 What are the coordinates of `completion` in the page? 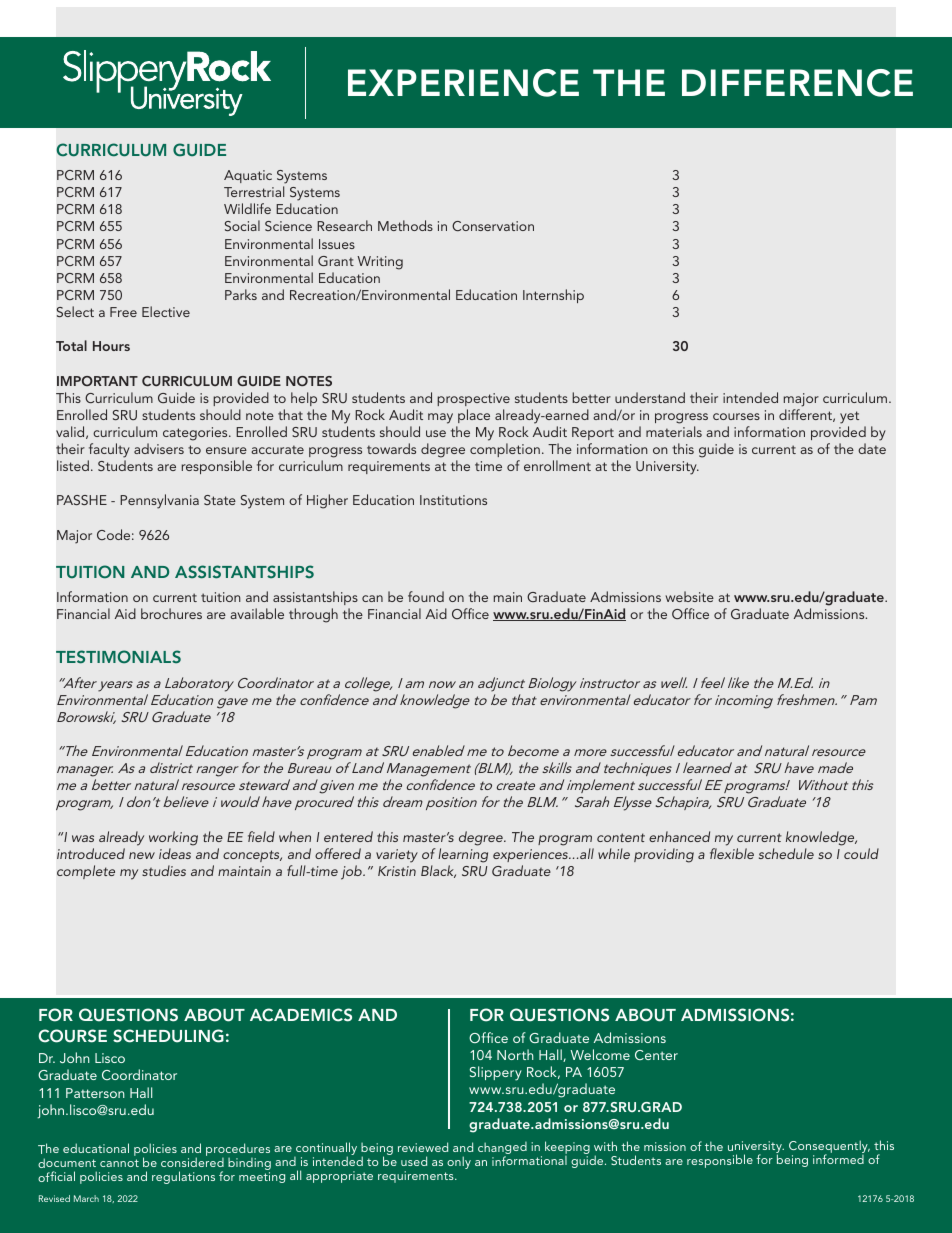 It's located at (505, 450).
